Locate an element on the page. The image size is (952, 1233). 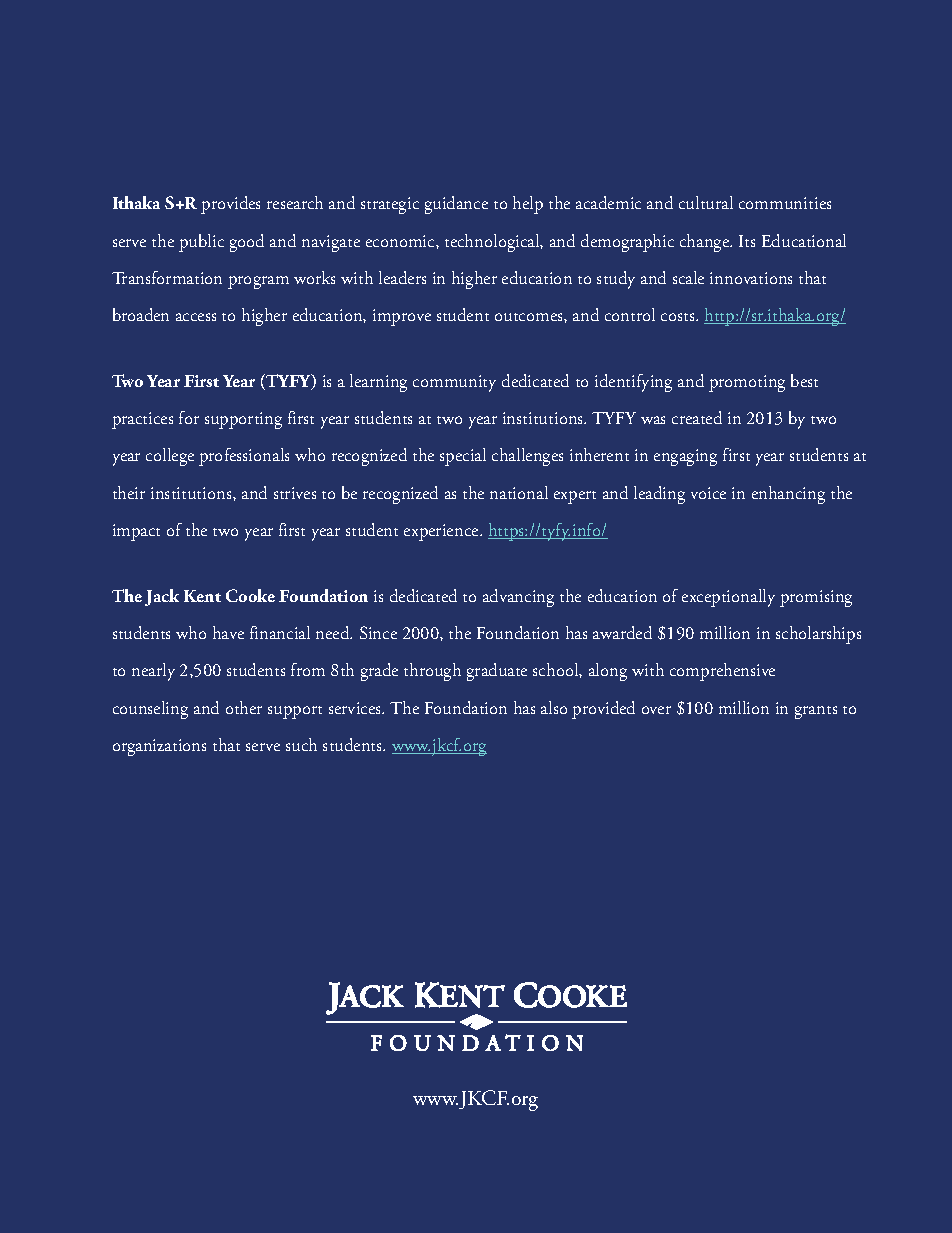
organizations is located at coordinates (159, 747).
